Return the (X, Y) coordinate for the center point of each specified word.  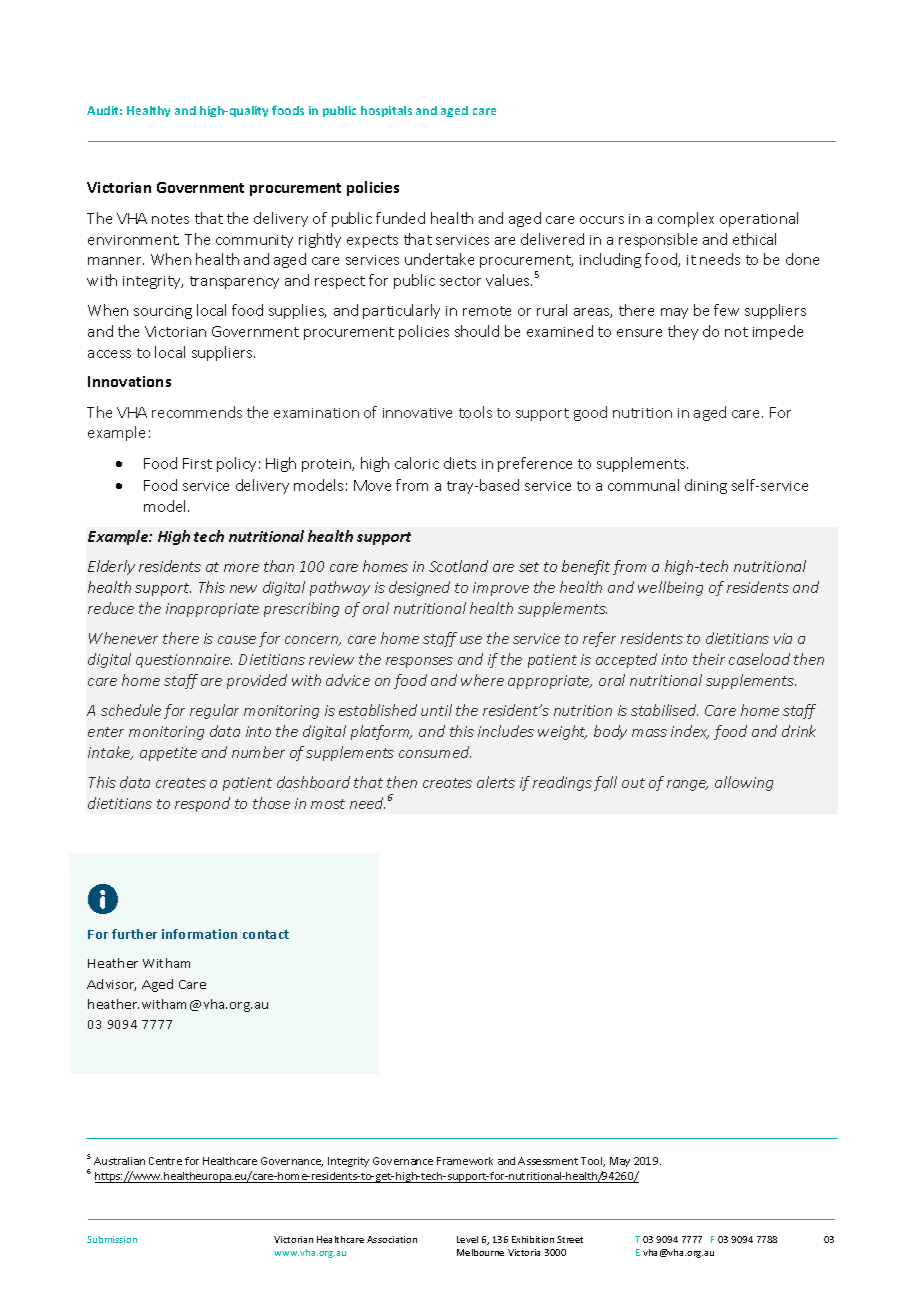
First (197, 463)
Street (570, 1239)
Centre (165, 1161)
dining (706, 486)
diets (460, 463)
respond (202, 804)
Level (467, 1239)
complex (686, 219)
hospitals (386, 111)
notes (170, 219)
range (687, 785)
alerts (496, 782)
